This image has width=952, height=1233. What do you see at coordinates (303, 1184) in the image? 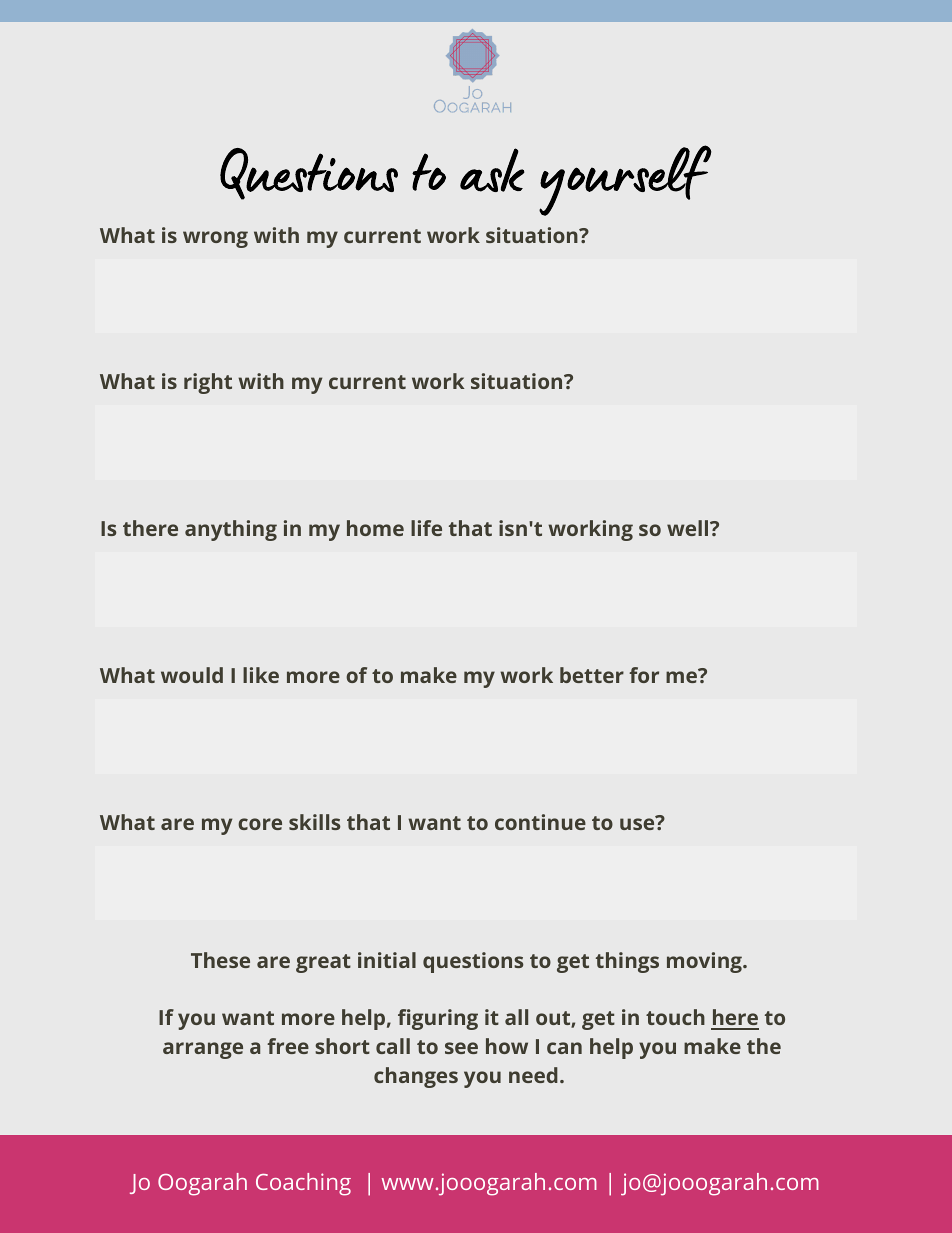
I see `Coaching` at bounding box center [303, 1184].
